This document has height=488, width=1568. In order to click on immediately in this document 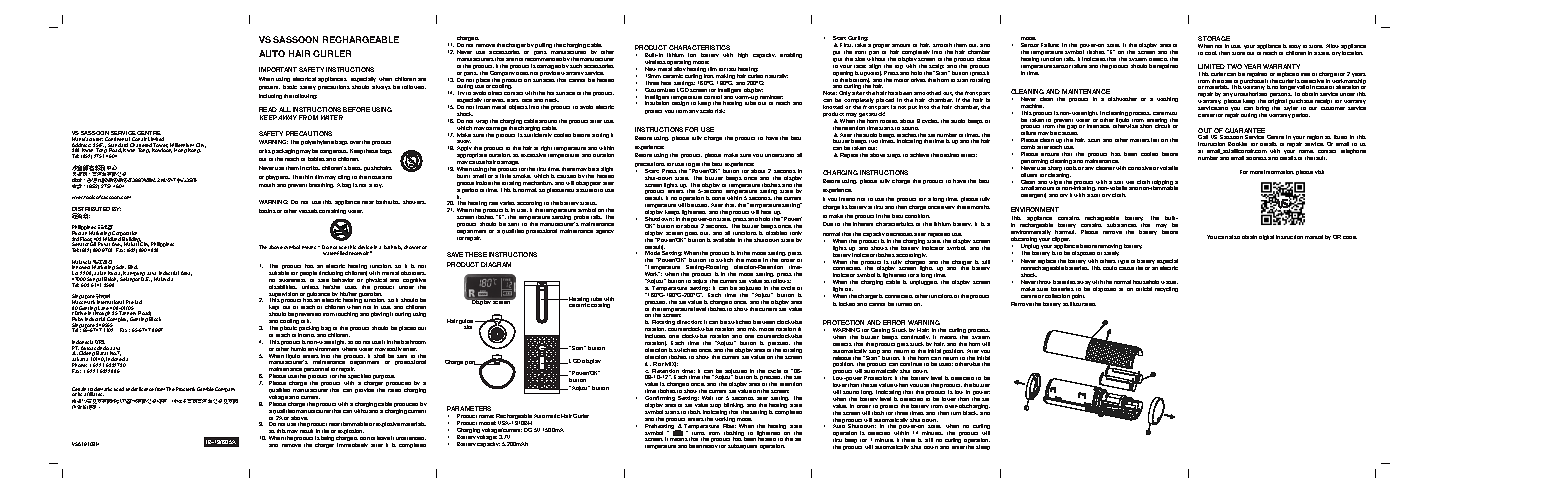, I will do `click(352, 445)`.
